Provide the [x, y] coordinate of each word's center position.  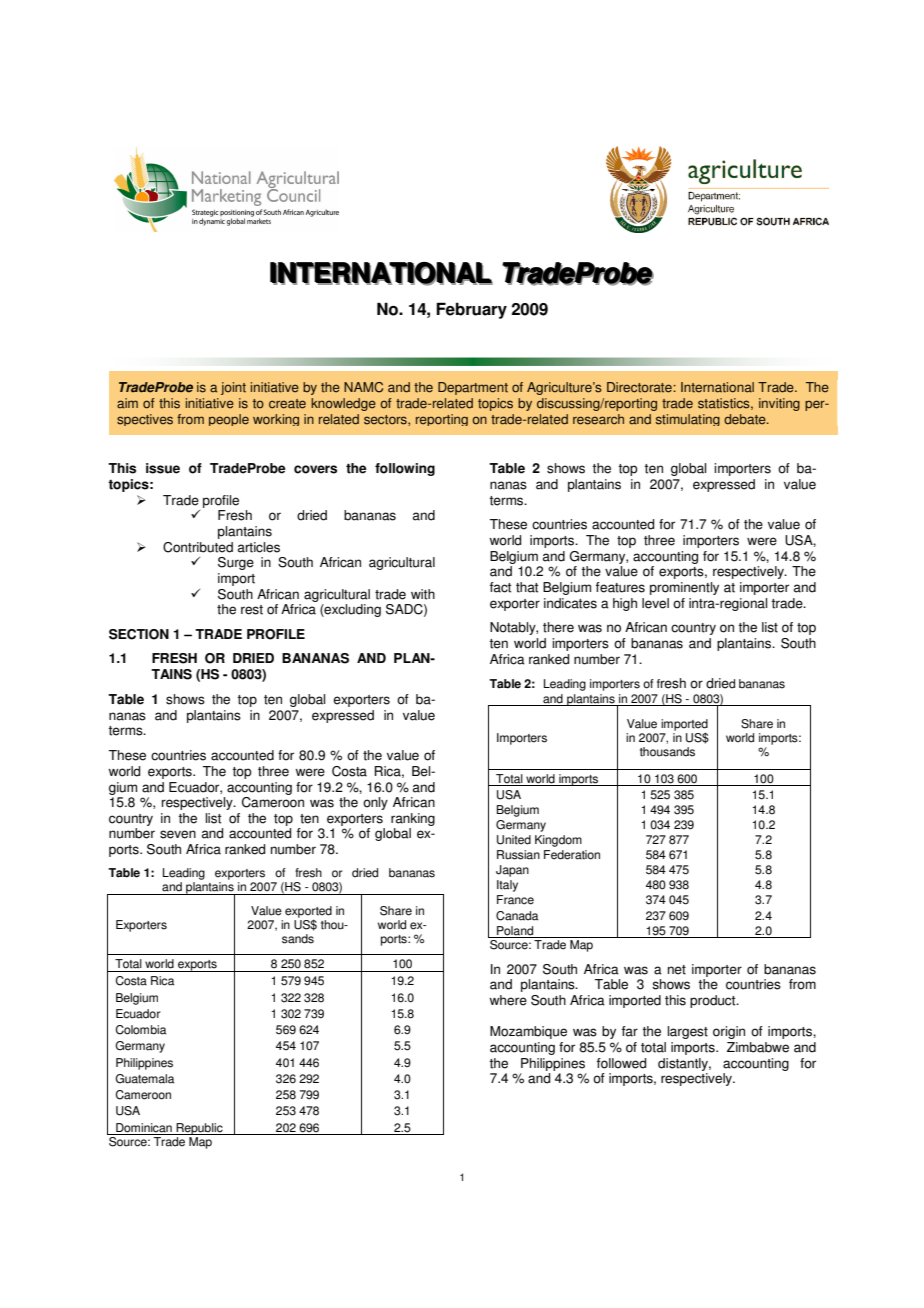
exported [308, 913]
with [423, 594]
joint [233, 388]
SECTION [139, 634]
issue [163, 468]
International [717, 387]
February [471, 310]
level [655, 603]
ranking [413, 819]
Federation [572, 855]
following [405, 469]
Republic [199, 1129]
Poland [515, 932]
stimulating [688, 420]
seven [178, 834]
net [677, 970]
